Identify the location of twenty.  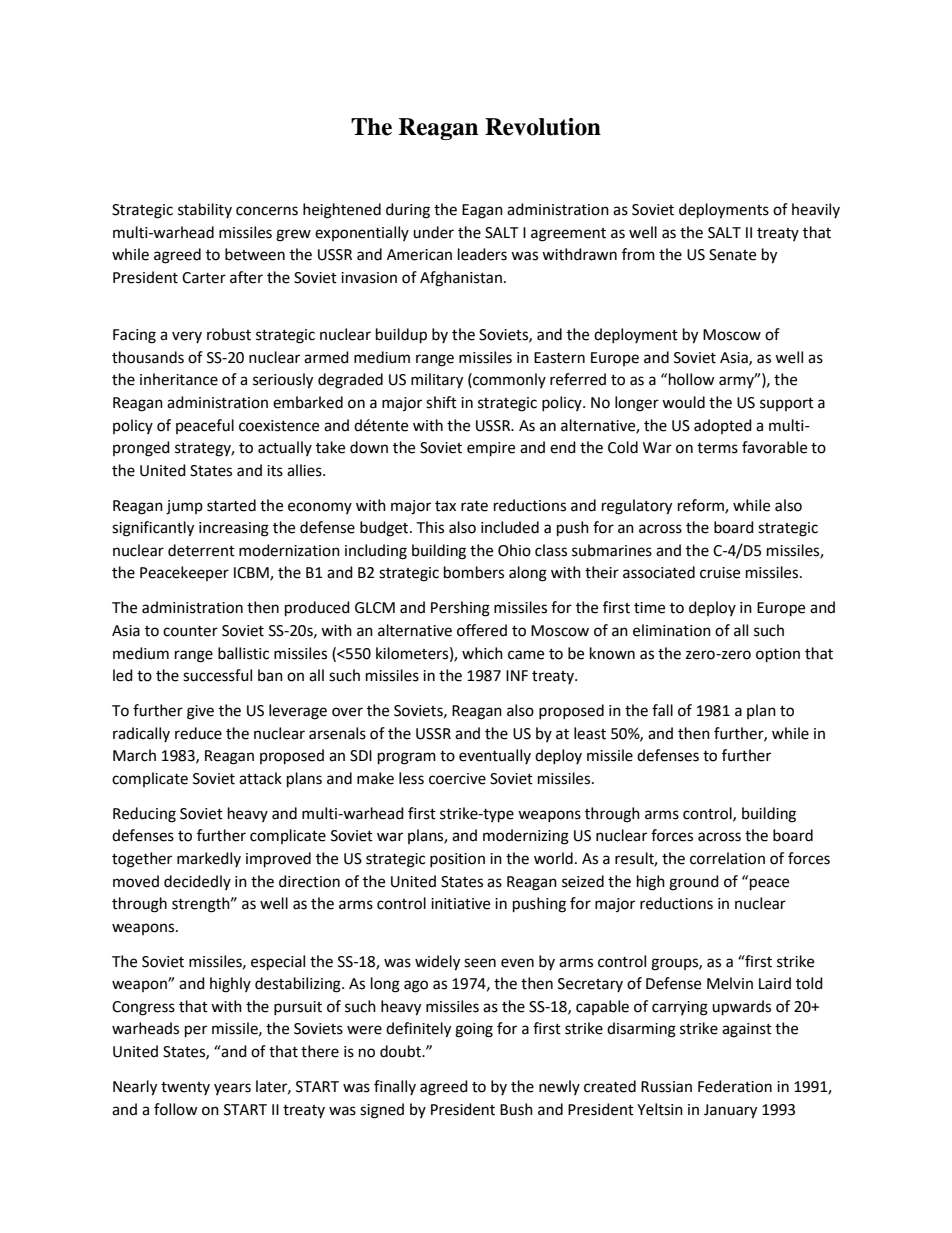
(185, 1088).
